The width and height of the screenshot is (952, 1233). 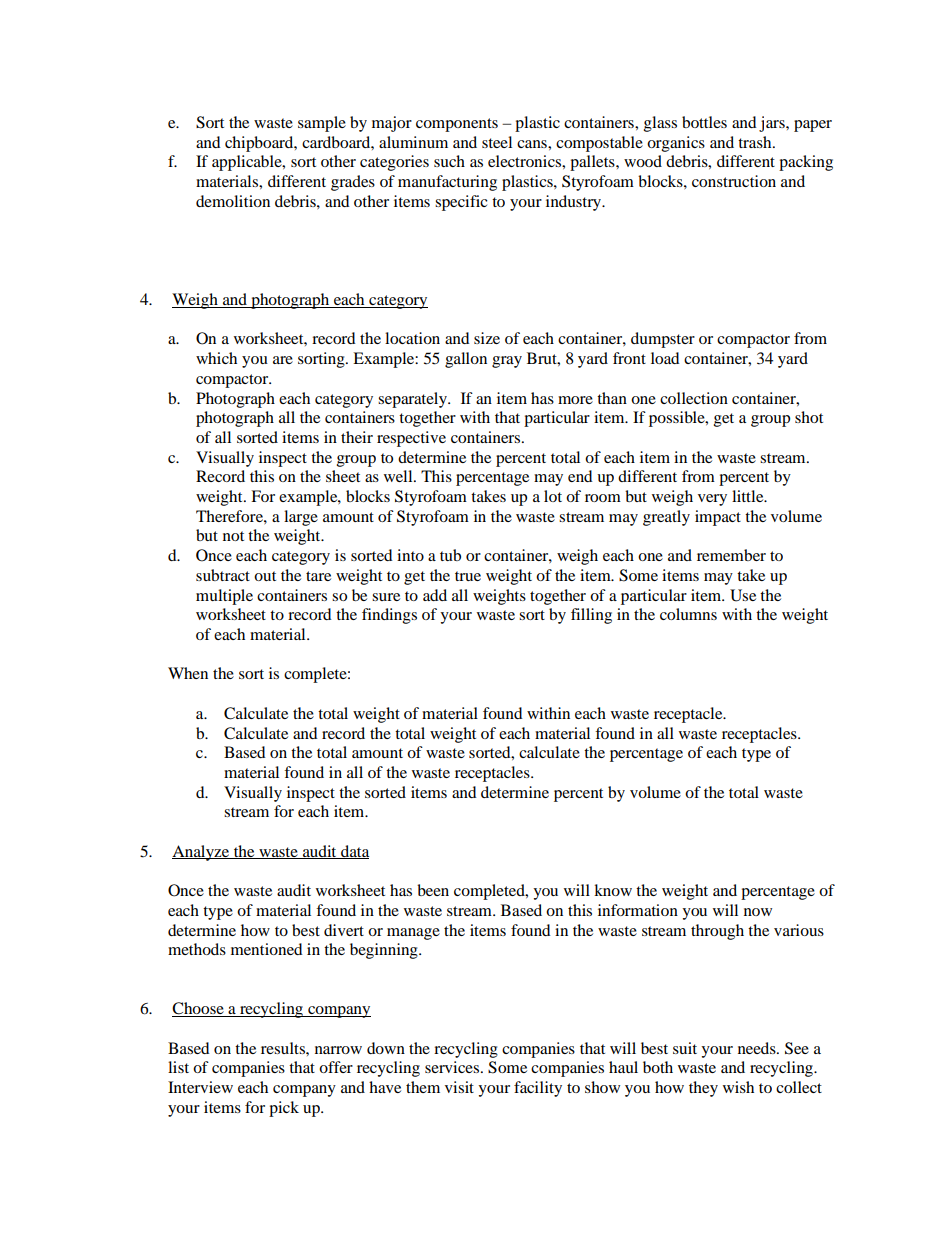 I want to click on been, so click(x=433, y=890).
